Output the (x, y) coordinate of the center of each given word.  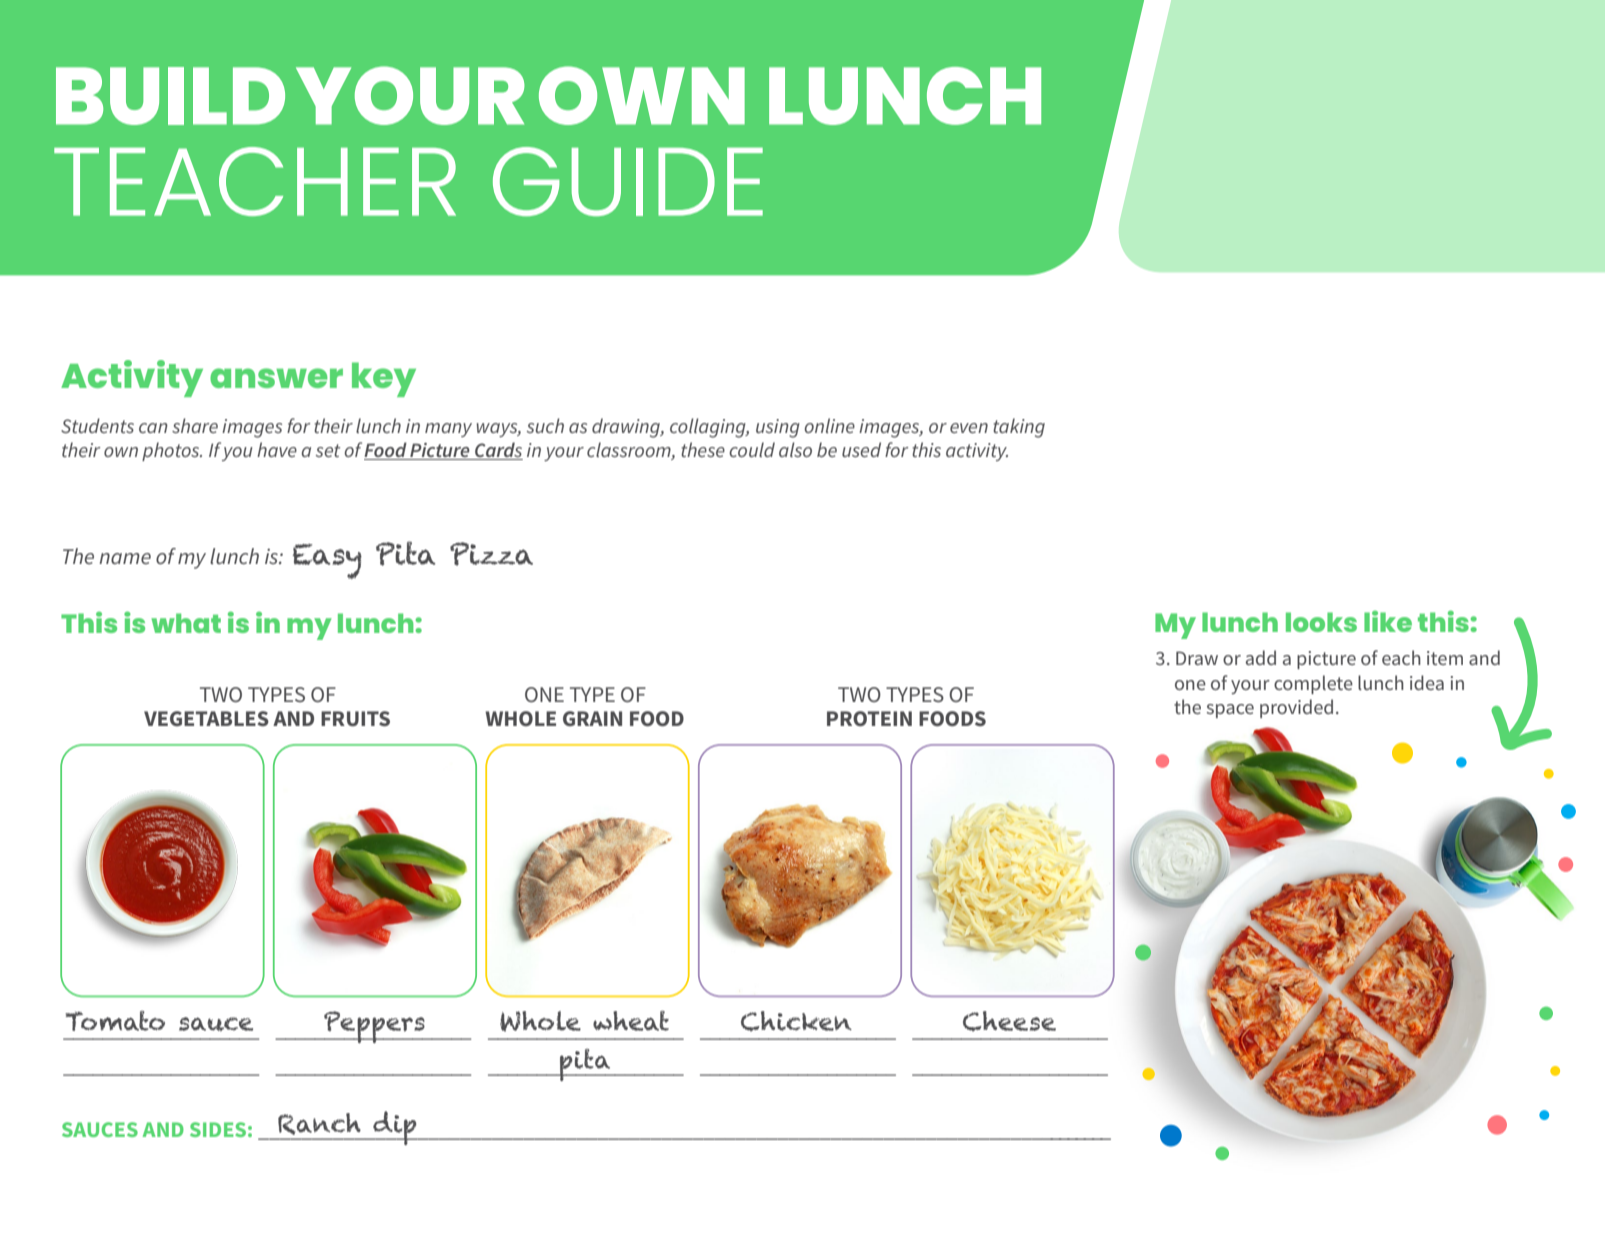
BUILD (170, 96)
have (277, 449)
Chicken (796, 1021)
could (752, 449)
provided (1296, 708)
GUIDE (628, 181)
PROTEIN (869, 718)
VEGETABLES (206, 718)
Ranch (319, 1124)
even (969, 428)
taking (1019, 428)
